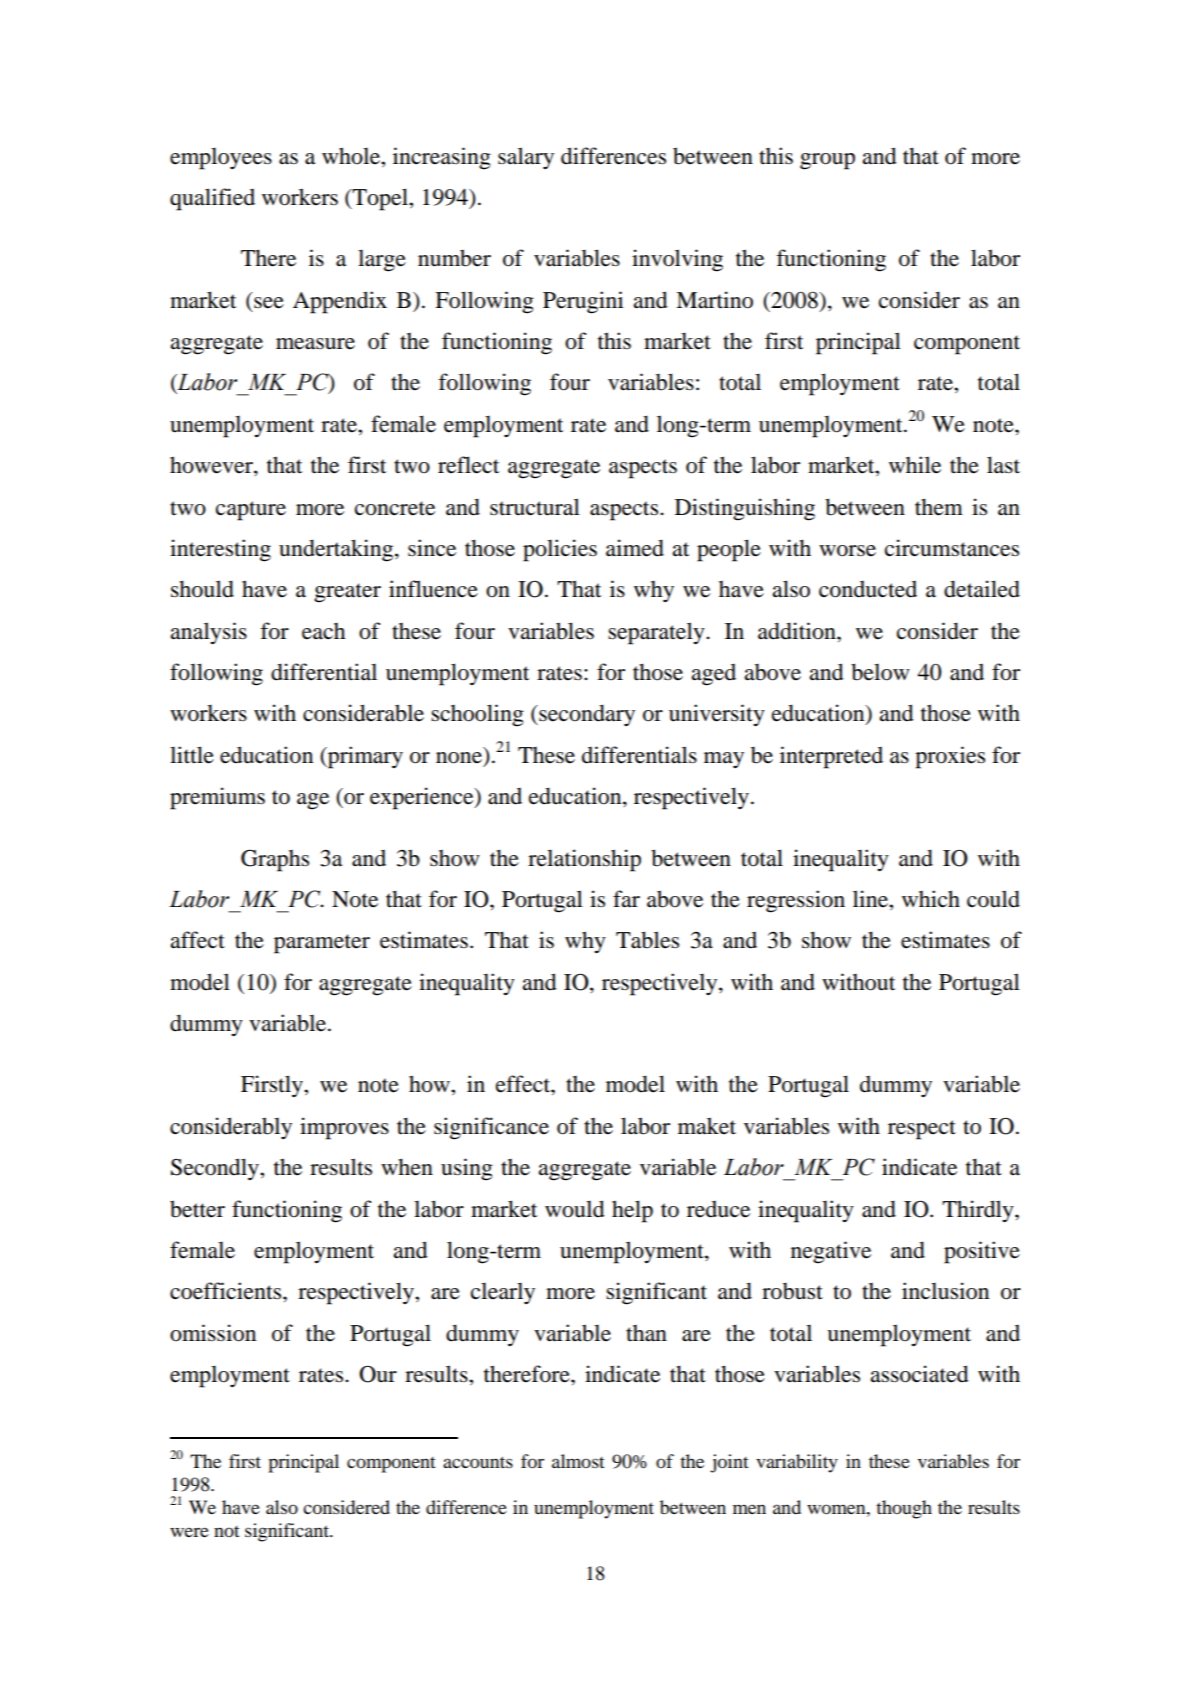  I want to click on below, so click(880, 672).
